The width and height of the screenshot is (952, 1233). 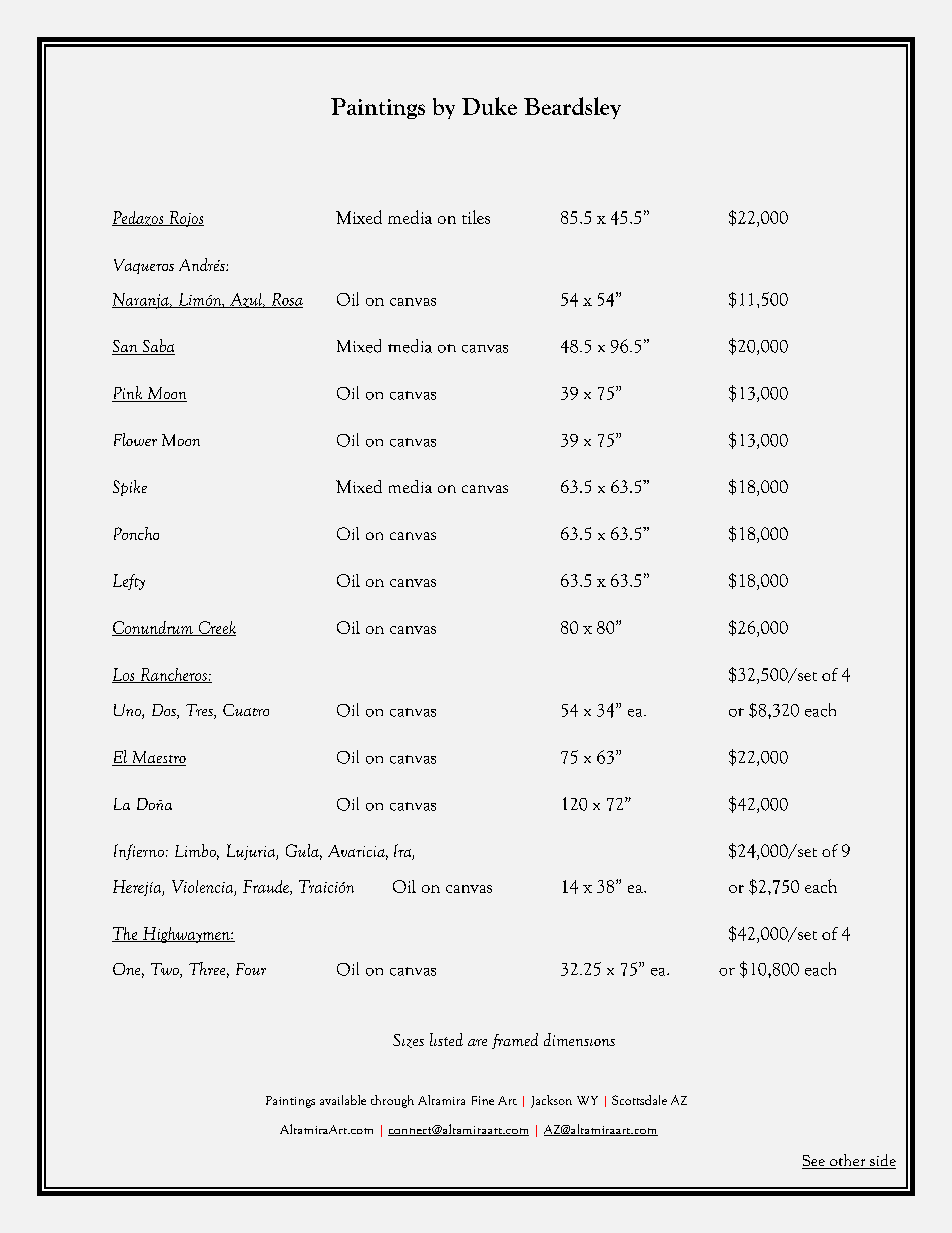 I want to click on Fine, so click(x=483, y=1100).
